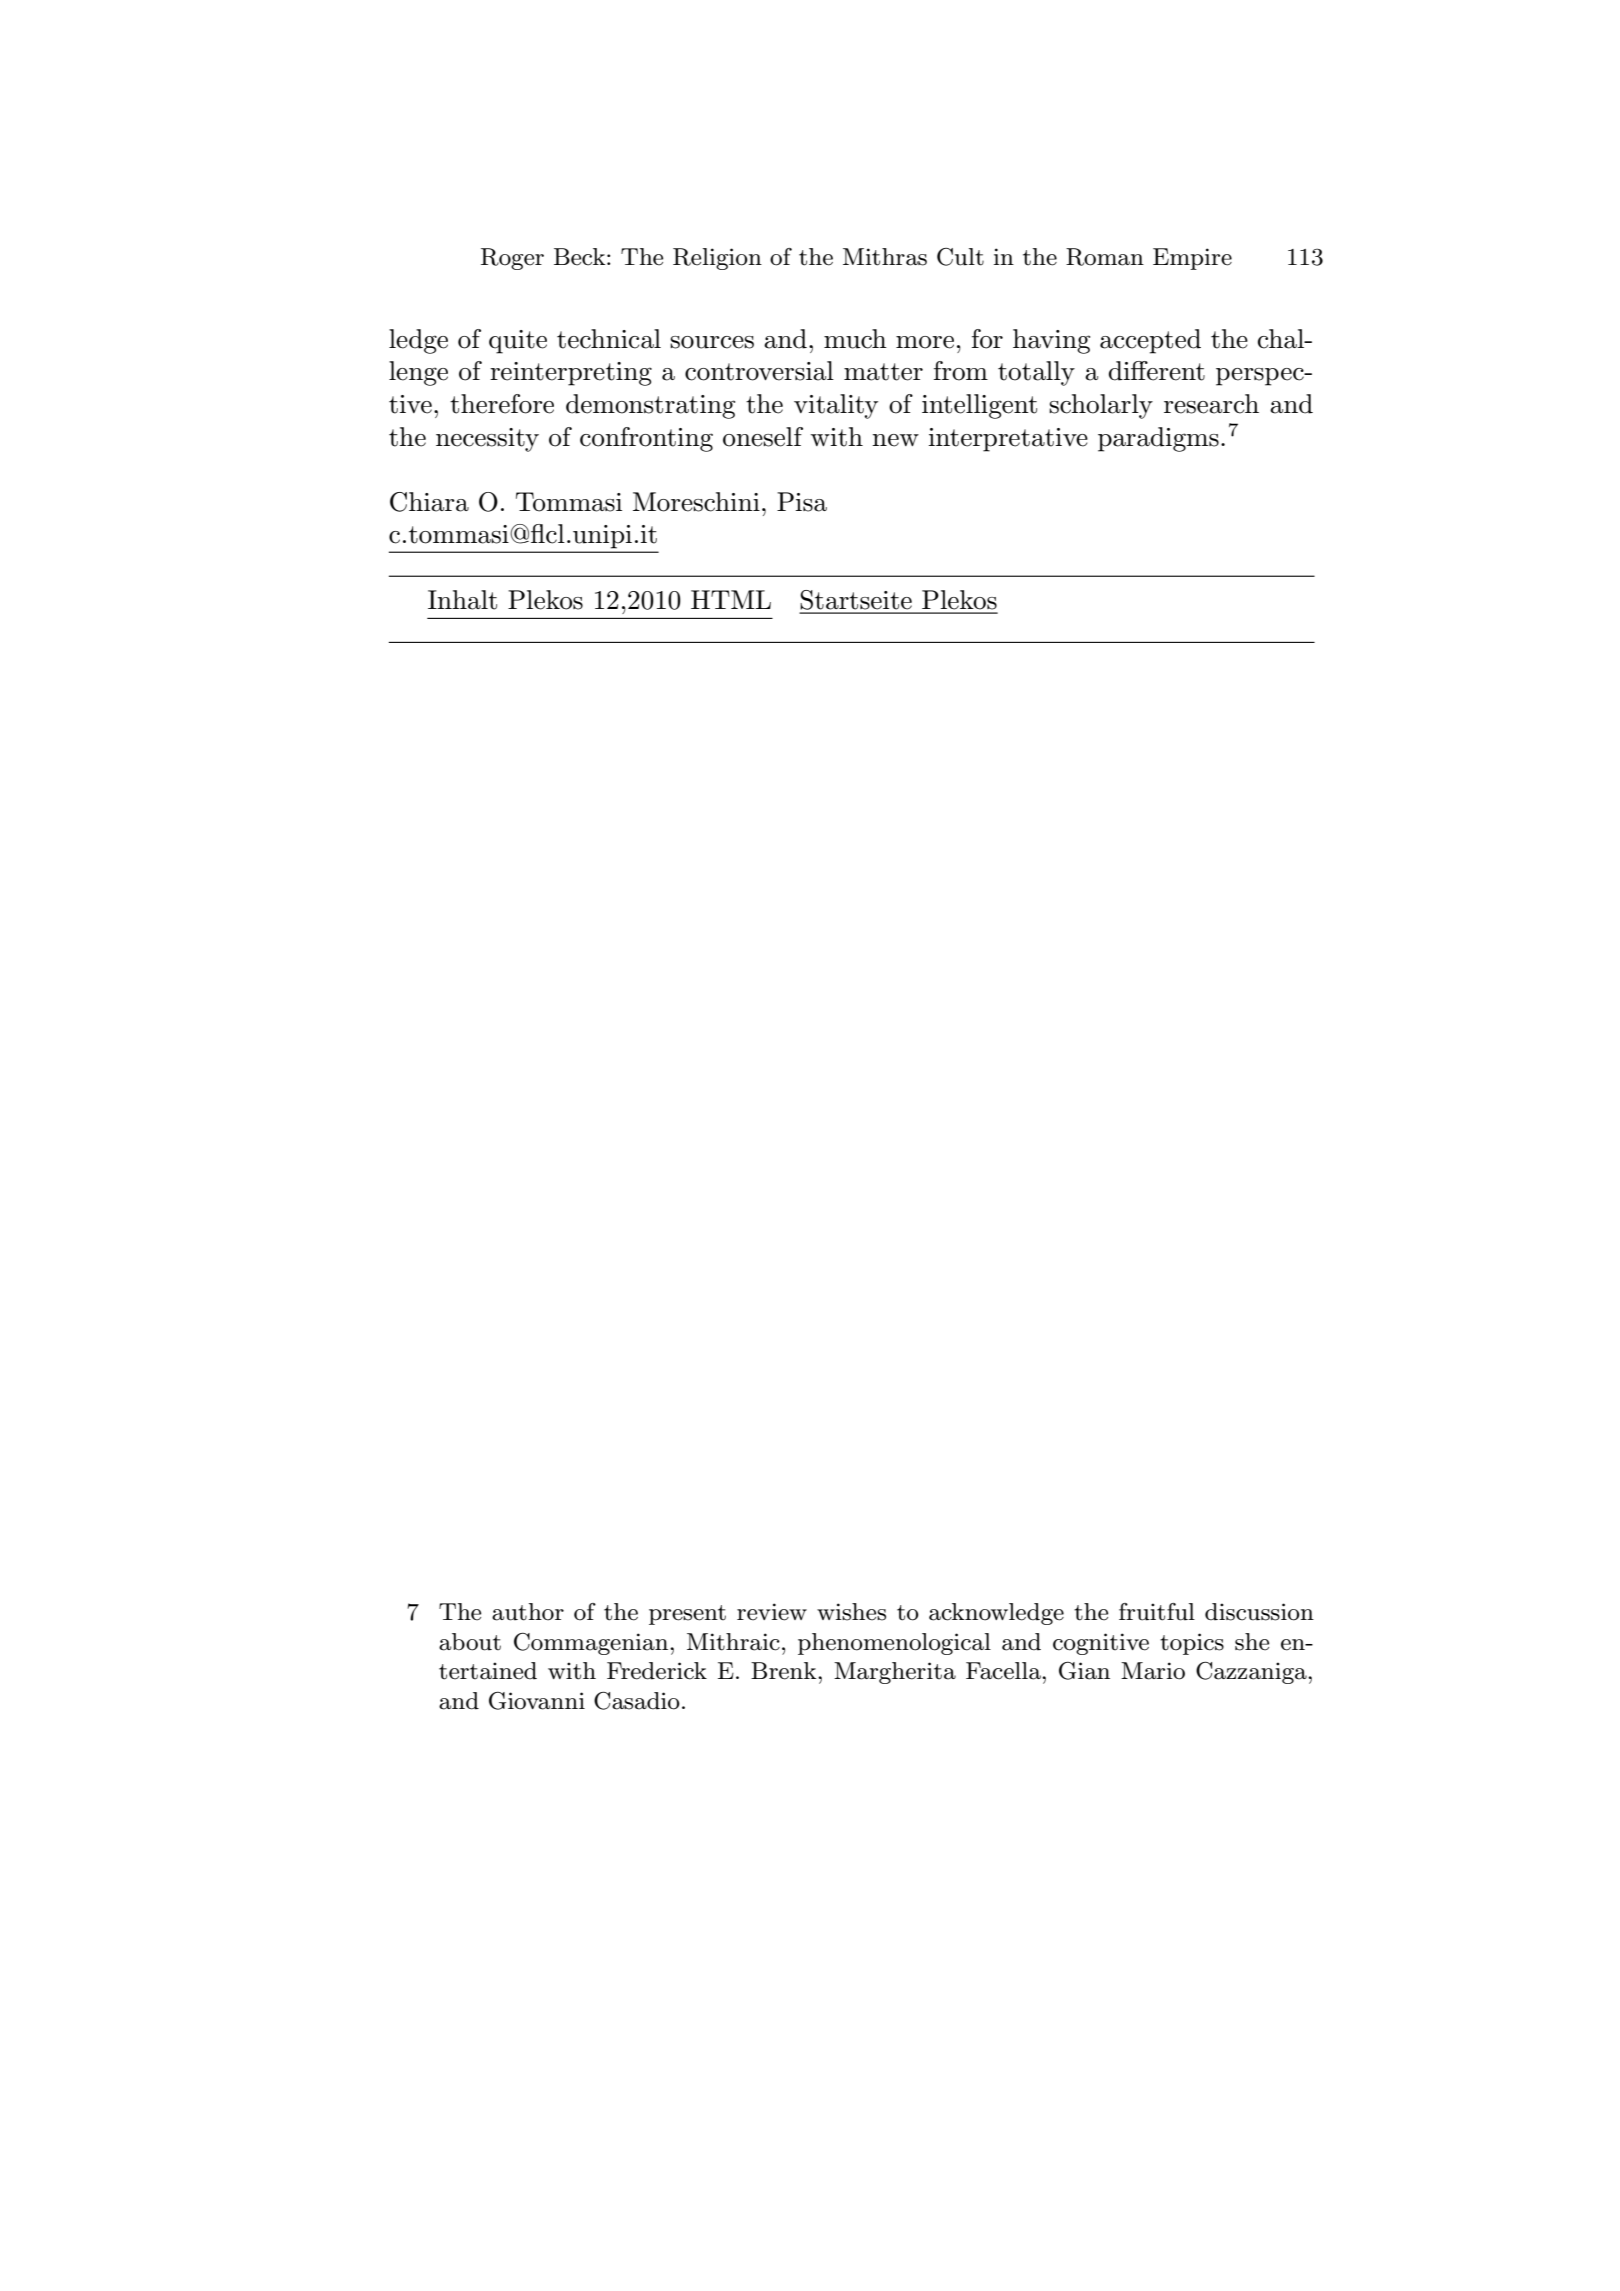 The height and width of the screenshot is (2291, 1620). I want to click on Giovanni, so click(537, 1701).
